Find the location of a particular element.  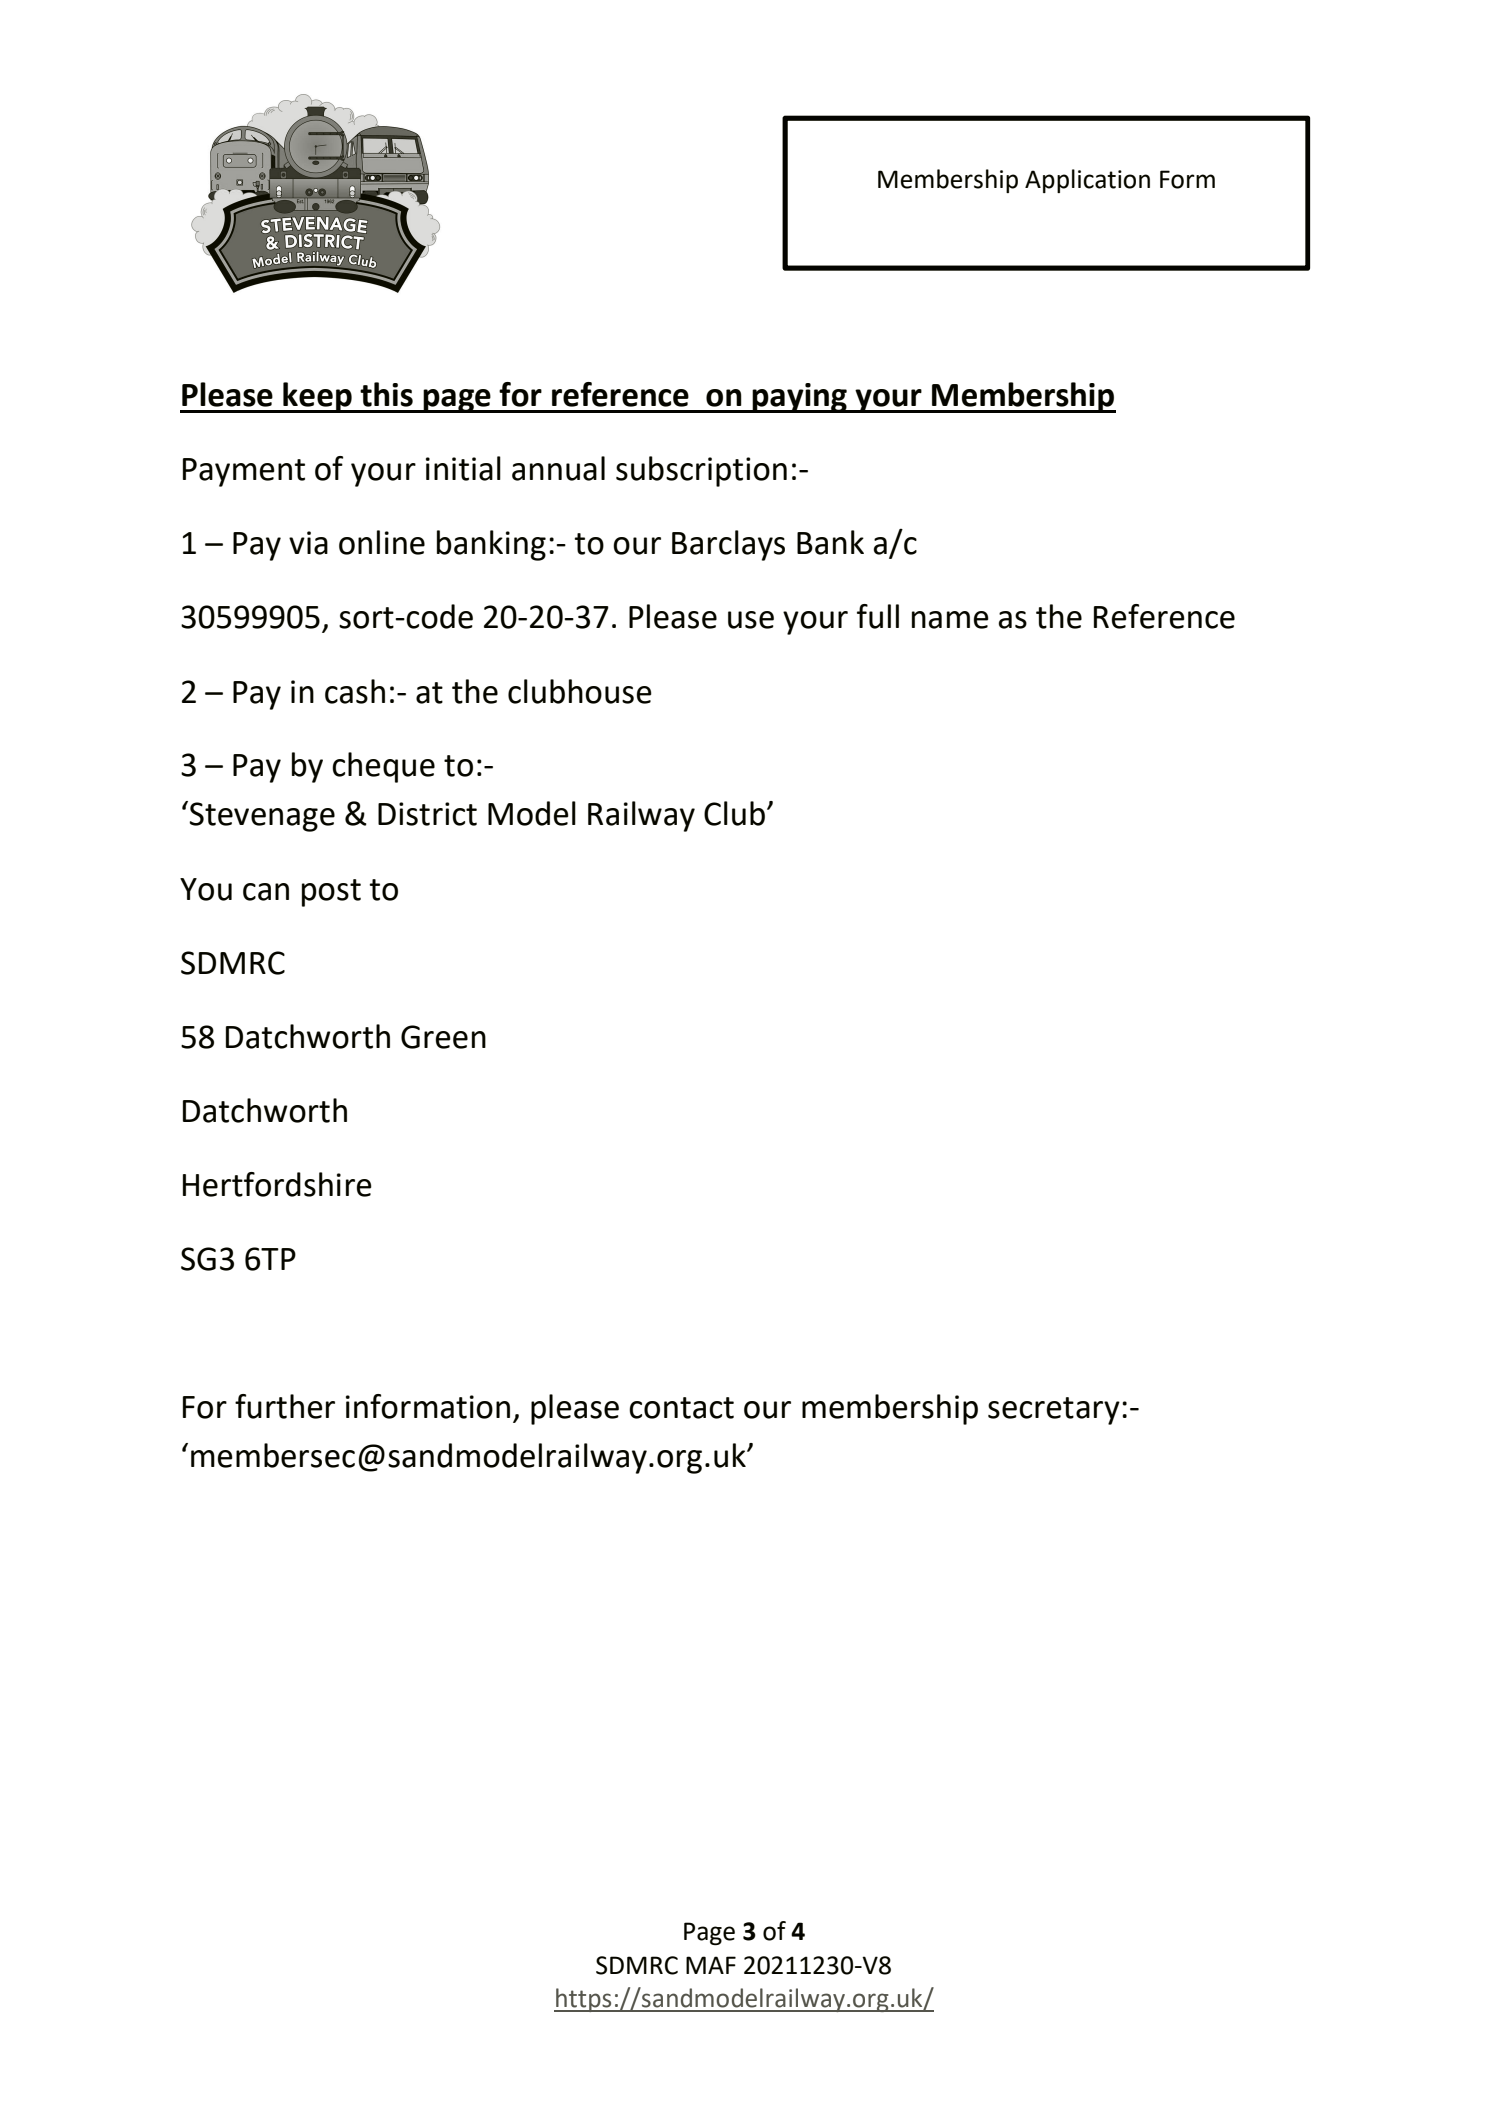

Hertfordshire is located at coordinates (277, 1184).
